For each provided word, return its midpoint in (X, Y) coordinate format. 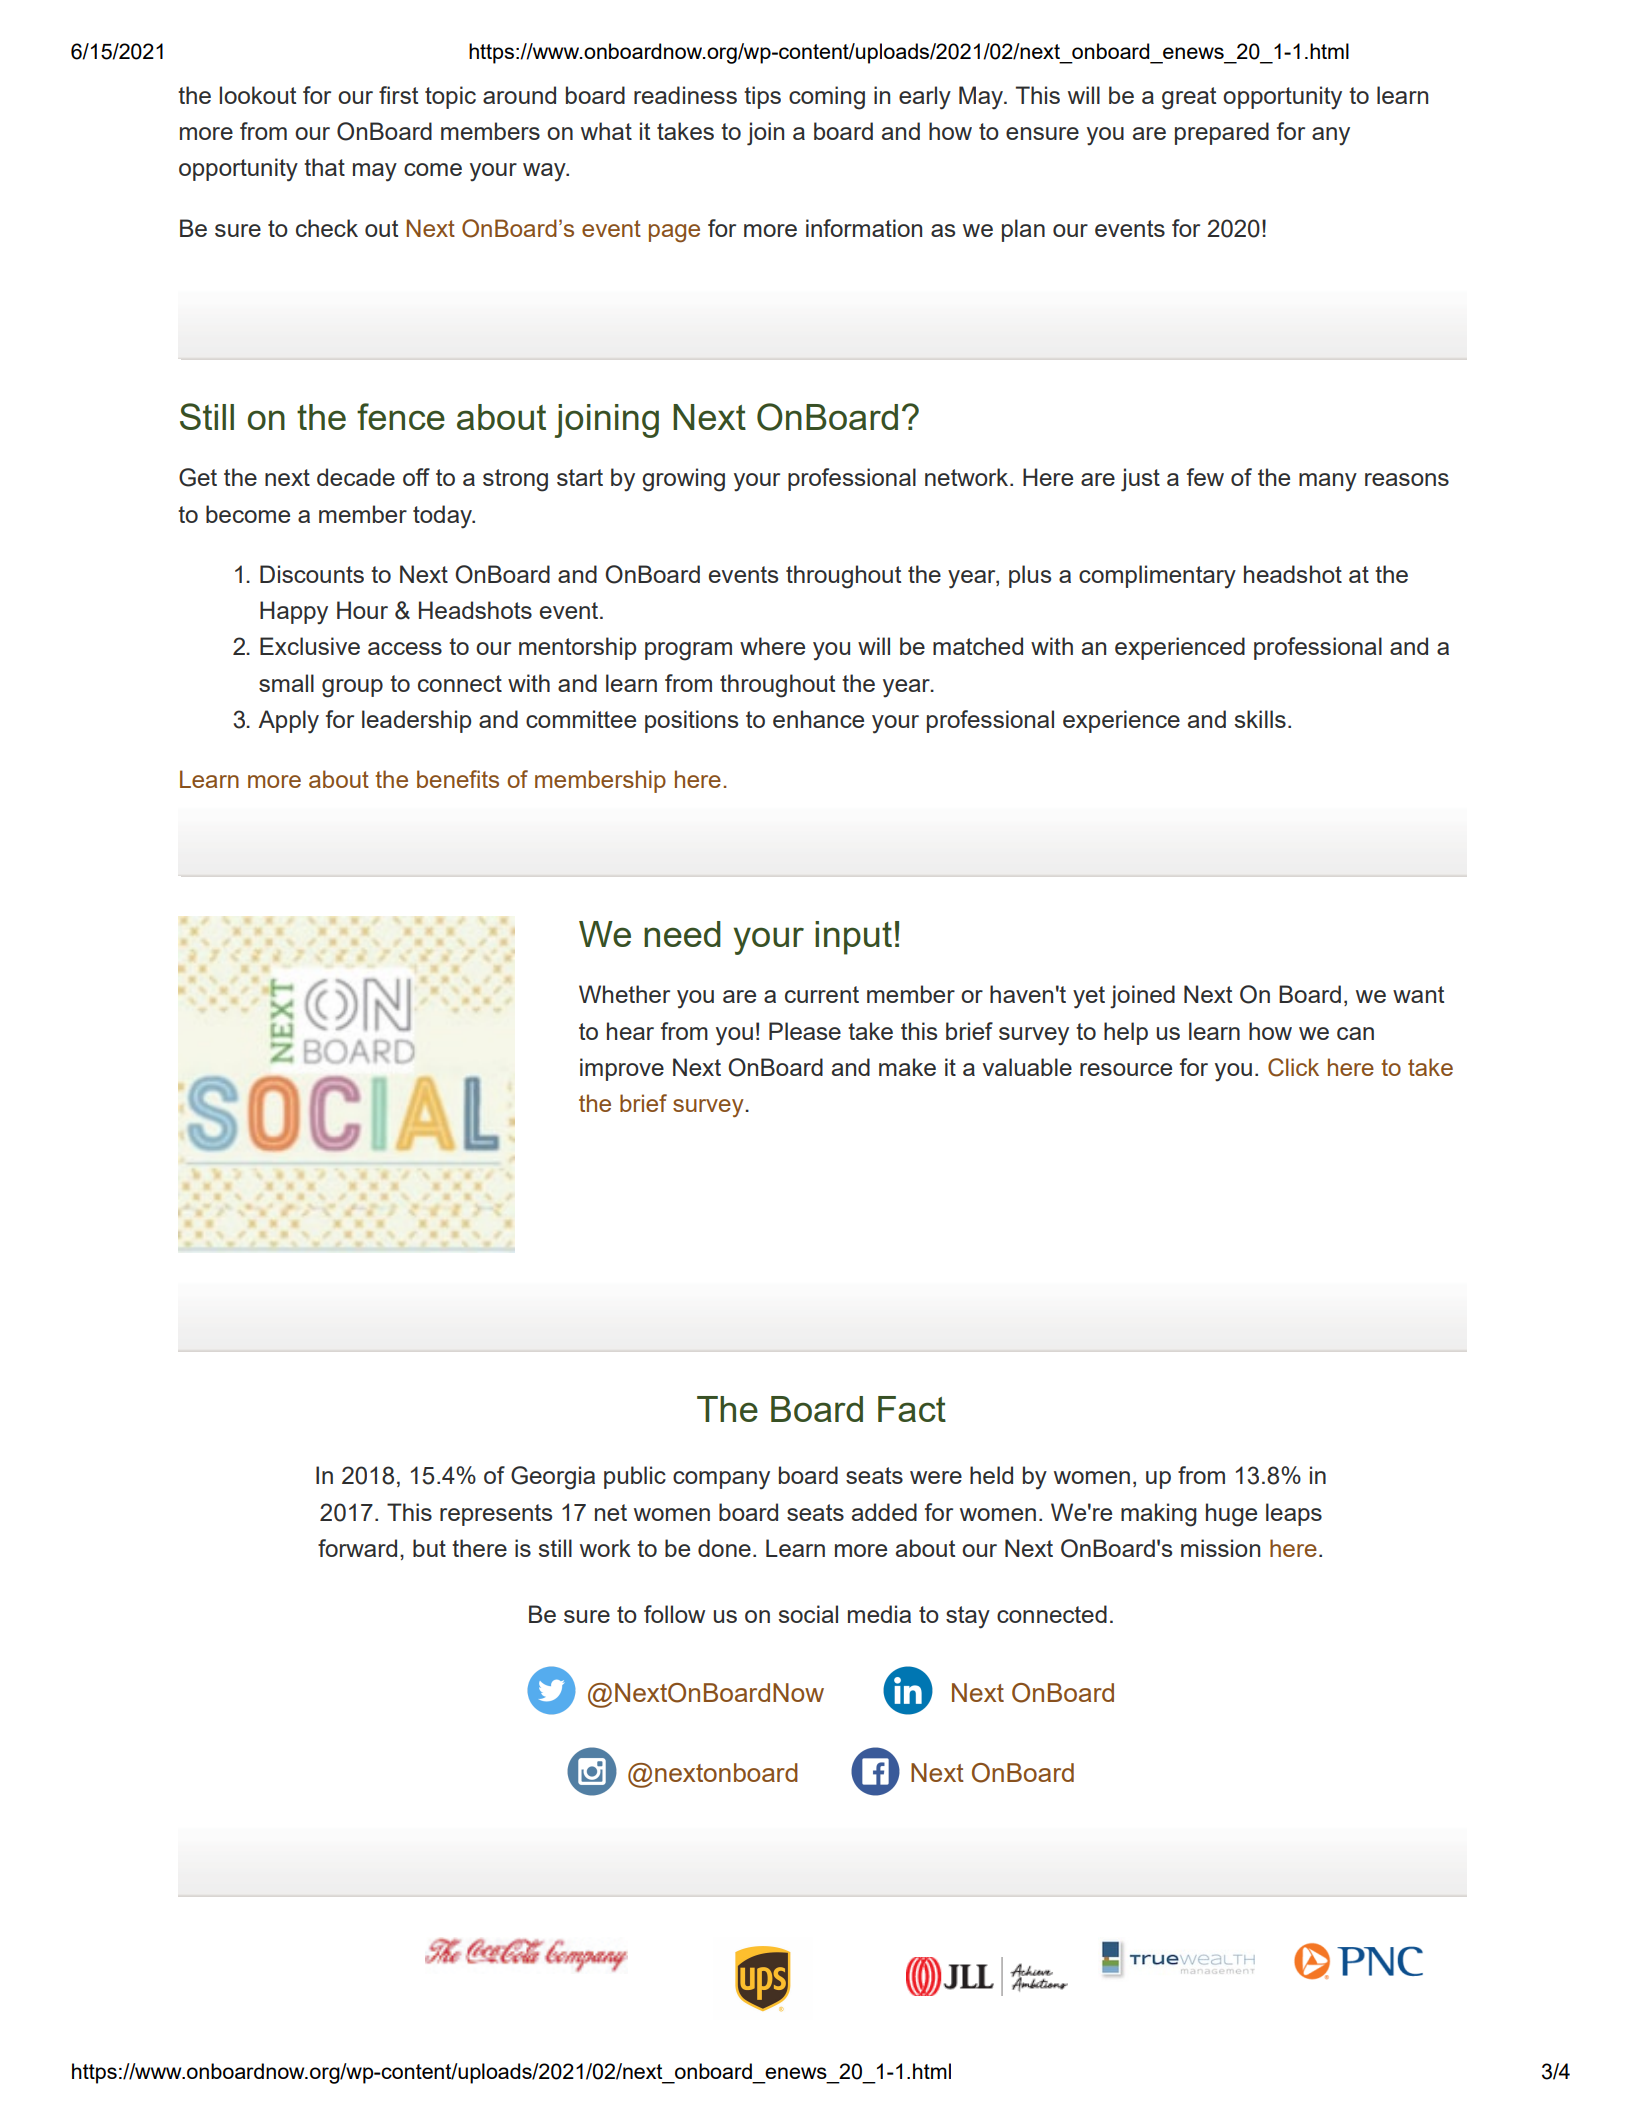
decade (356, 477)
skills (1260, 719)
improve (622, 1069)
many (1328, 482)
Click (1293, 1067)
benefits (458, 779)
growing (683, 480)
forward (357, 1548)
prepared (1222, 133)
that (324, 167)
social (808, 1614)
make (907, 1067)
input (853, 938)
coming (827, 98)
